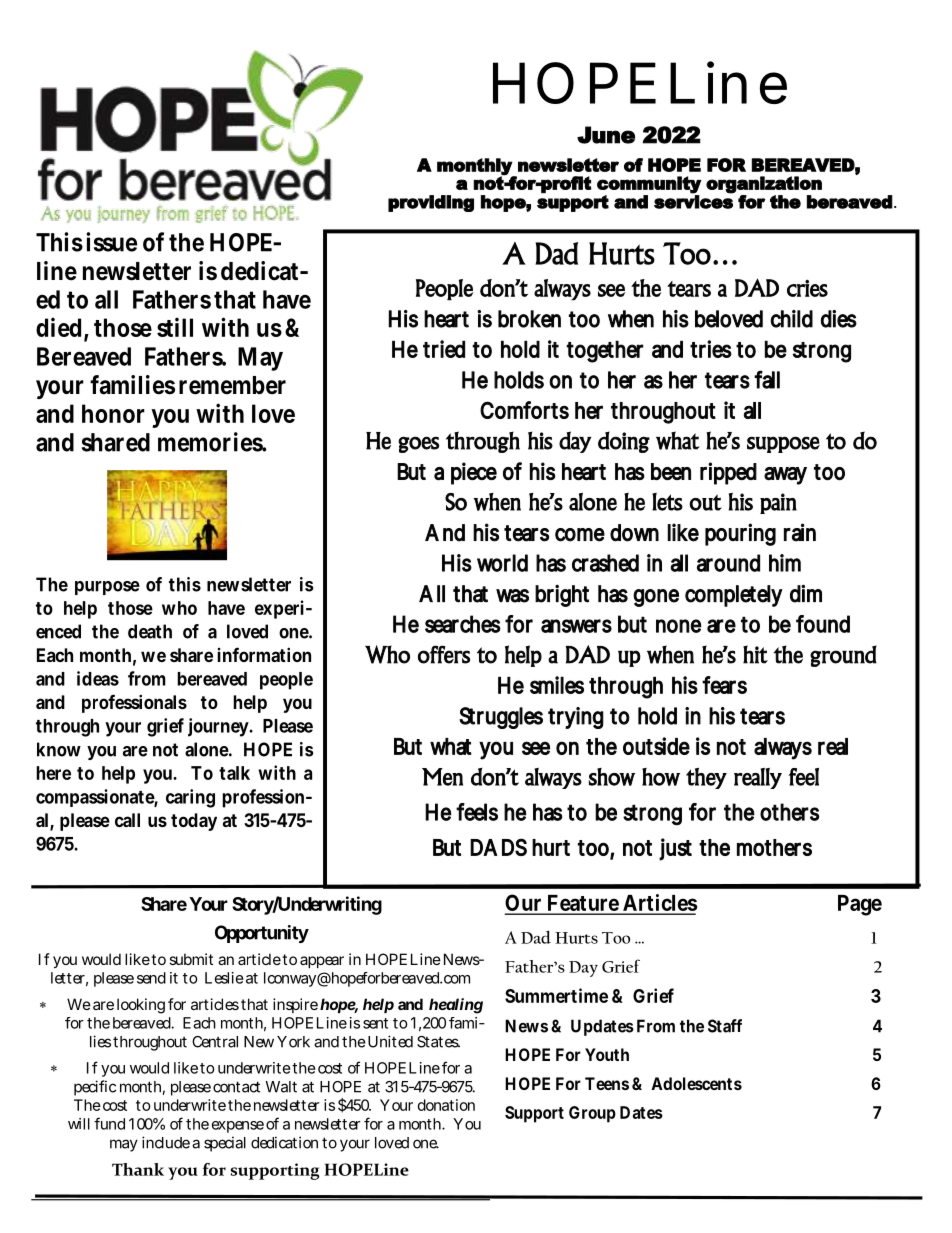 This page has height=1233, width=952. Describe the element at coordinates (706, 778) in the page. I see `they` at that location.
